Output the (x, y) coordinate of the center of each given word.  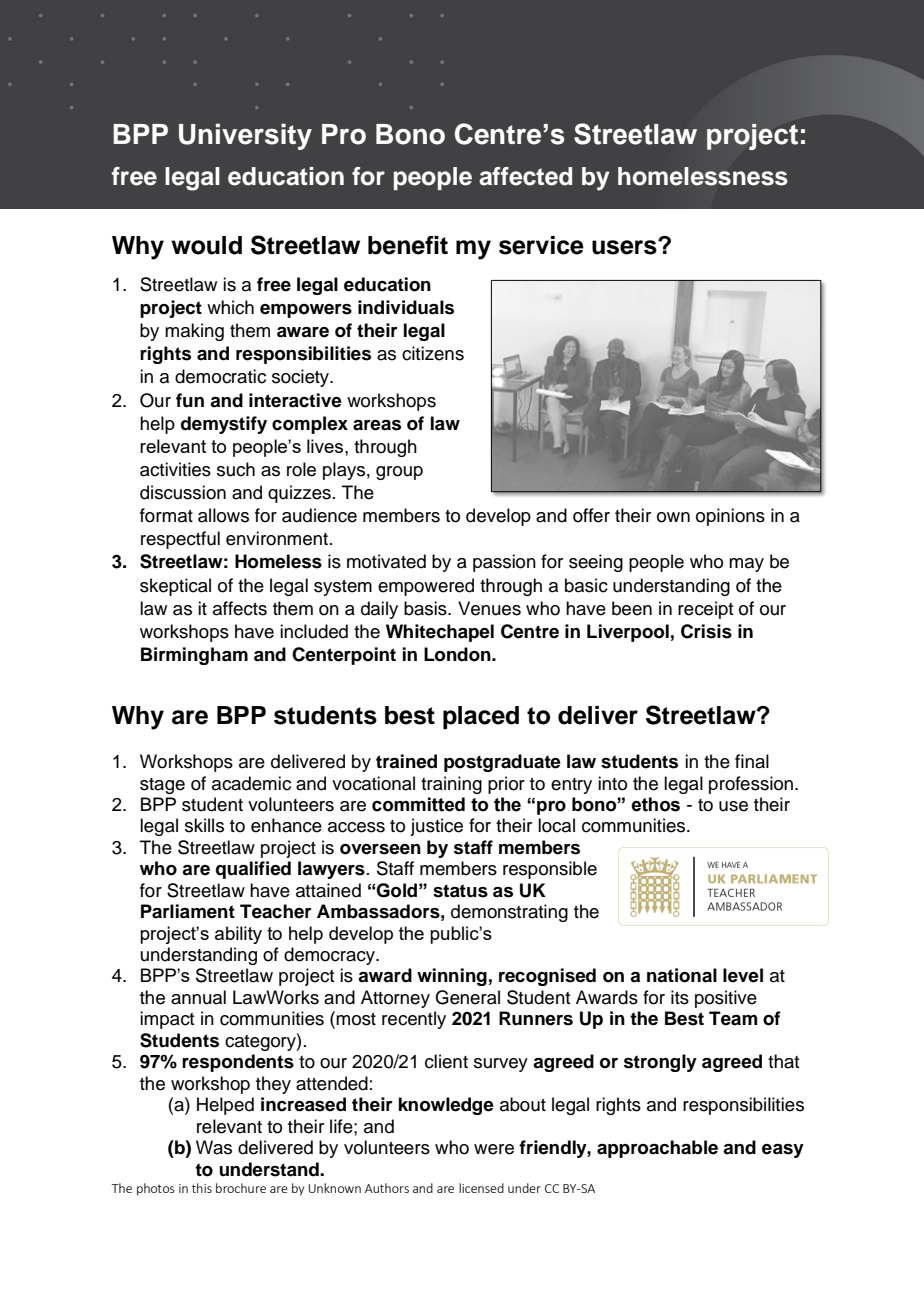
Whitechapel (440, 633)
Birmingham (194, 656)
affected (525, 176)
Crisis (706, 631)
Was (214, 1147)
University (245, 136)
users (625, 247)
